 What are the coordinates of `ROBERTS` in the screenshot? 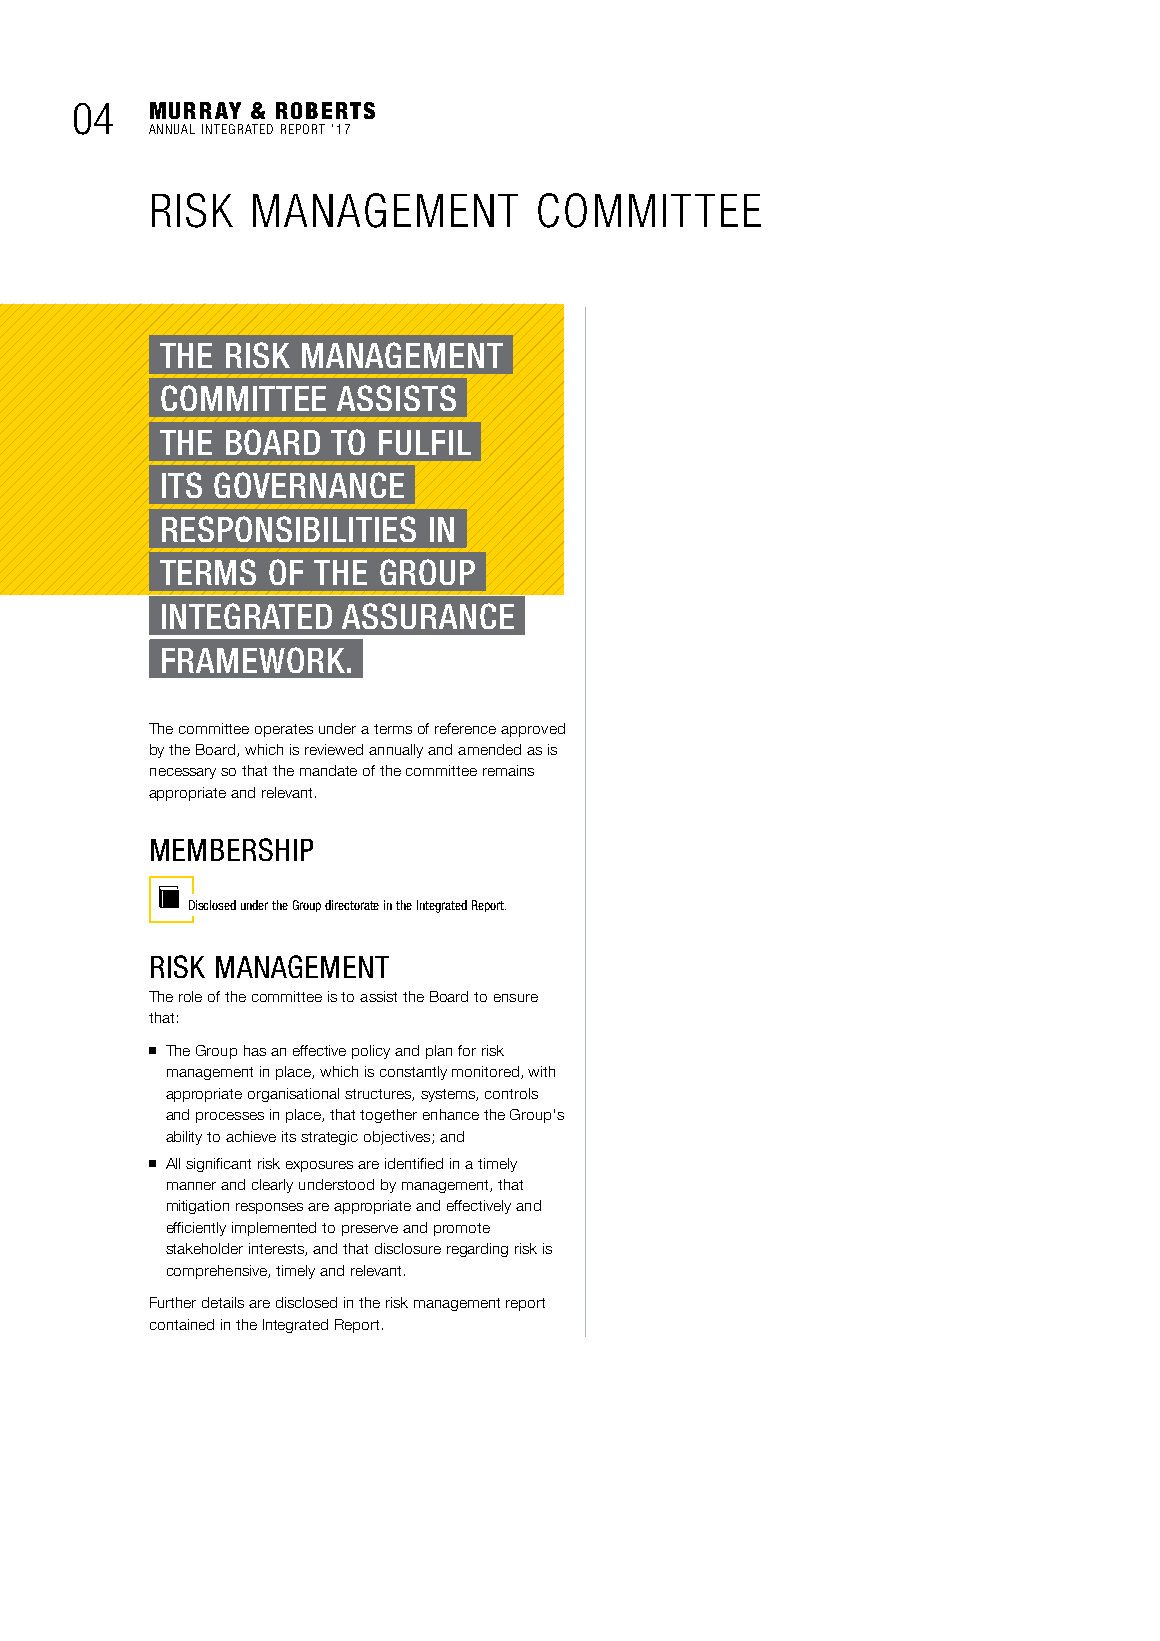 It's located at (325, 110).
